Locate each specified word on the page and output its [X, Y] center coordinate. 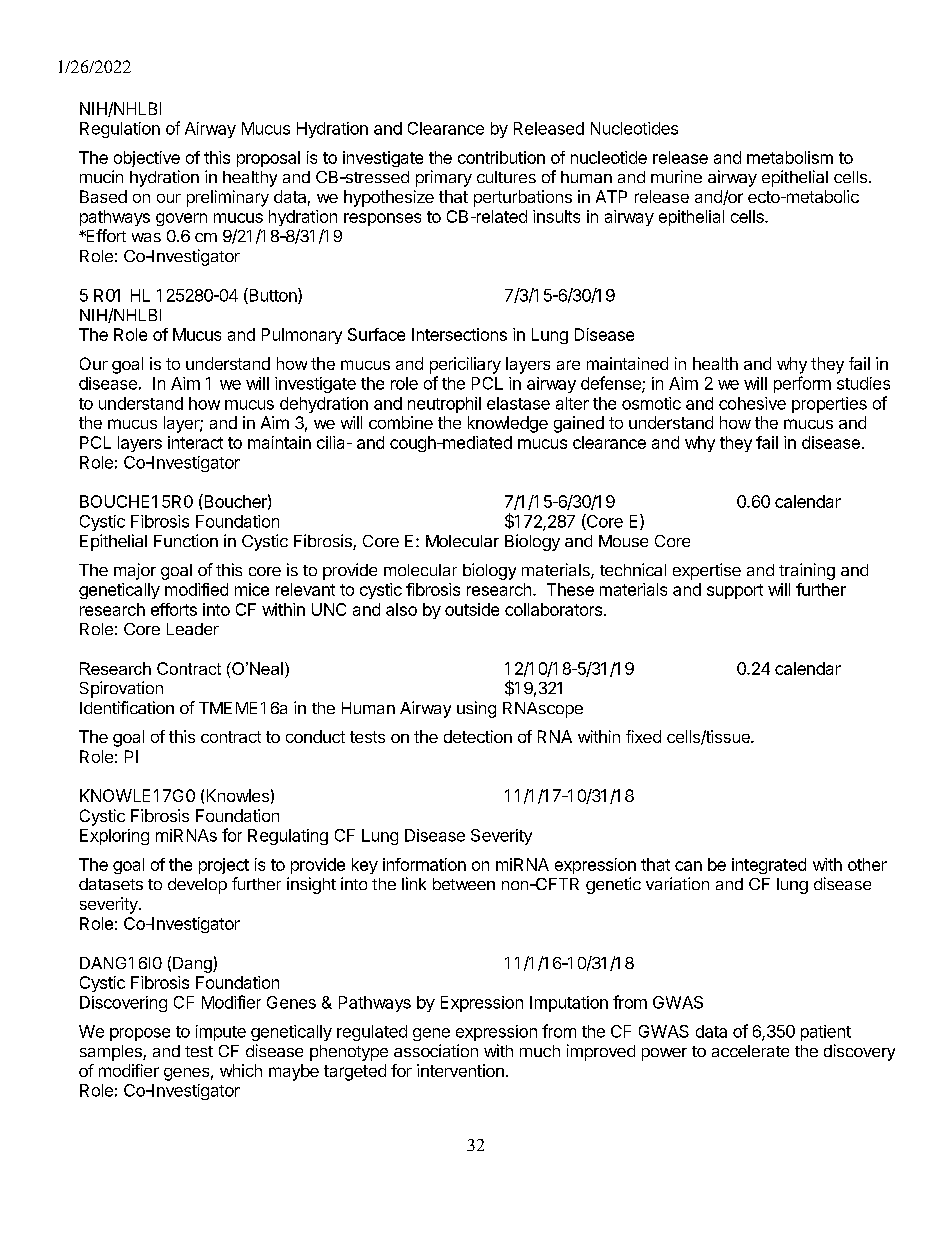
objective [147, 159]
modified [196, 589]
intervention [460, 1070]
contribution [501, 157]
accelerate [750, 1051]
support [735, 591]
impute [221, 1033]
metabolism [790, 157]
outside [472, 609]
